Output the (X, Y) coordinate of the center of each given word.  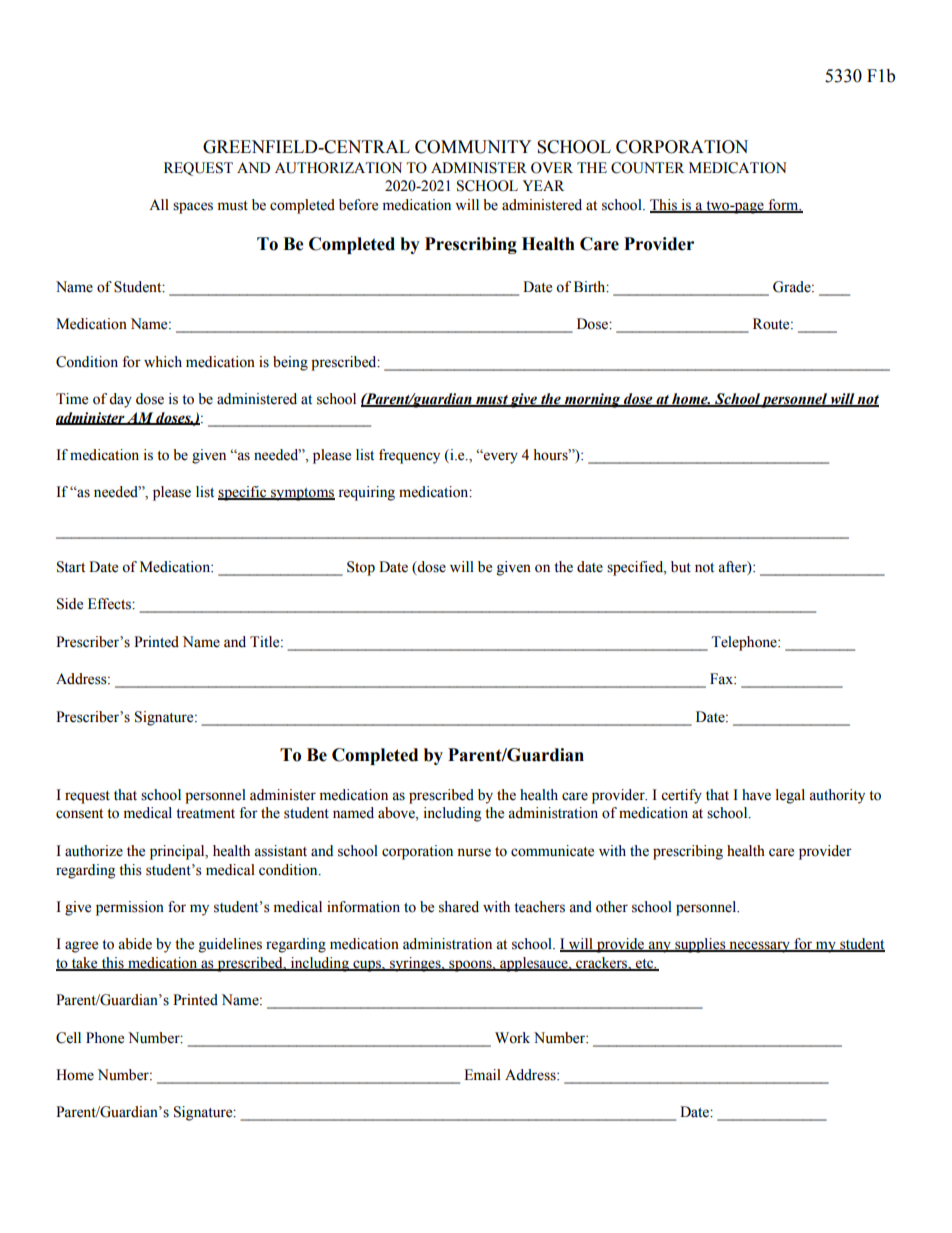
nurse (474, 852)
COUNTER (647, 168)
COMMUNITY (473, 147)
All (159, 204)
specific (243, 493)
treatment (205, 814)
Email (482, 1074)
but (681, 567)
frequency (409, 456)
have (756, 795)
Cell (68, 1038)
